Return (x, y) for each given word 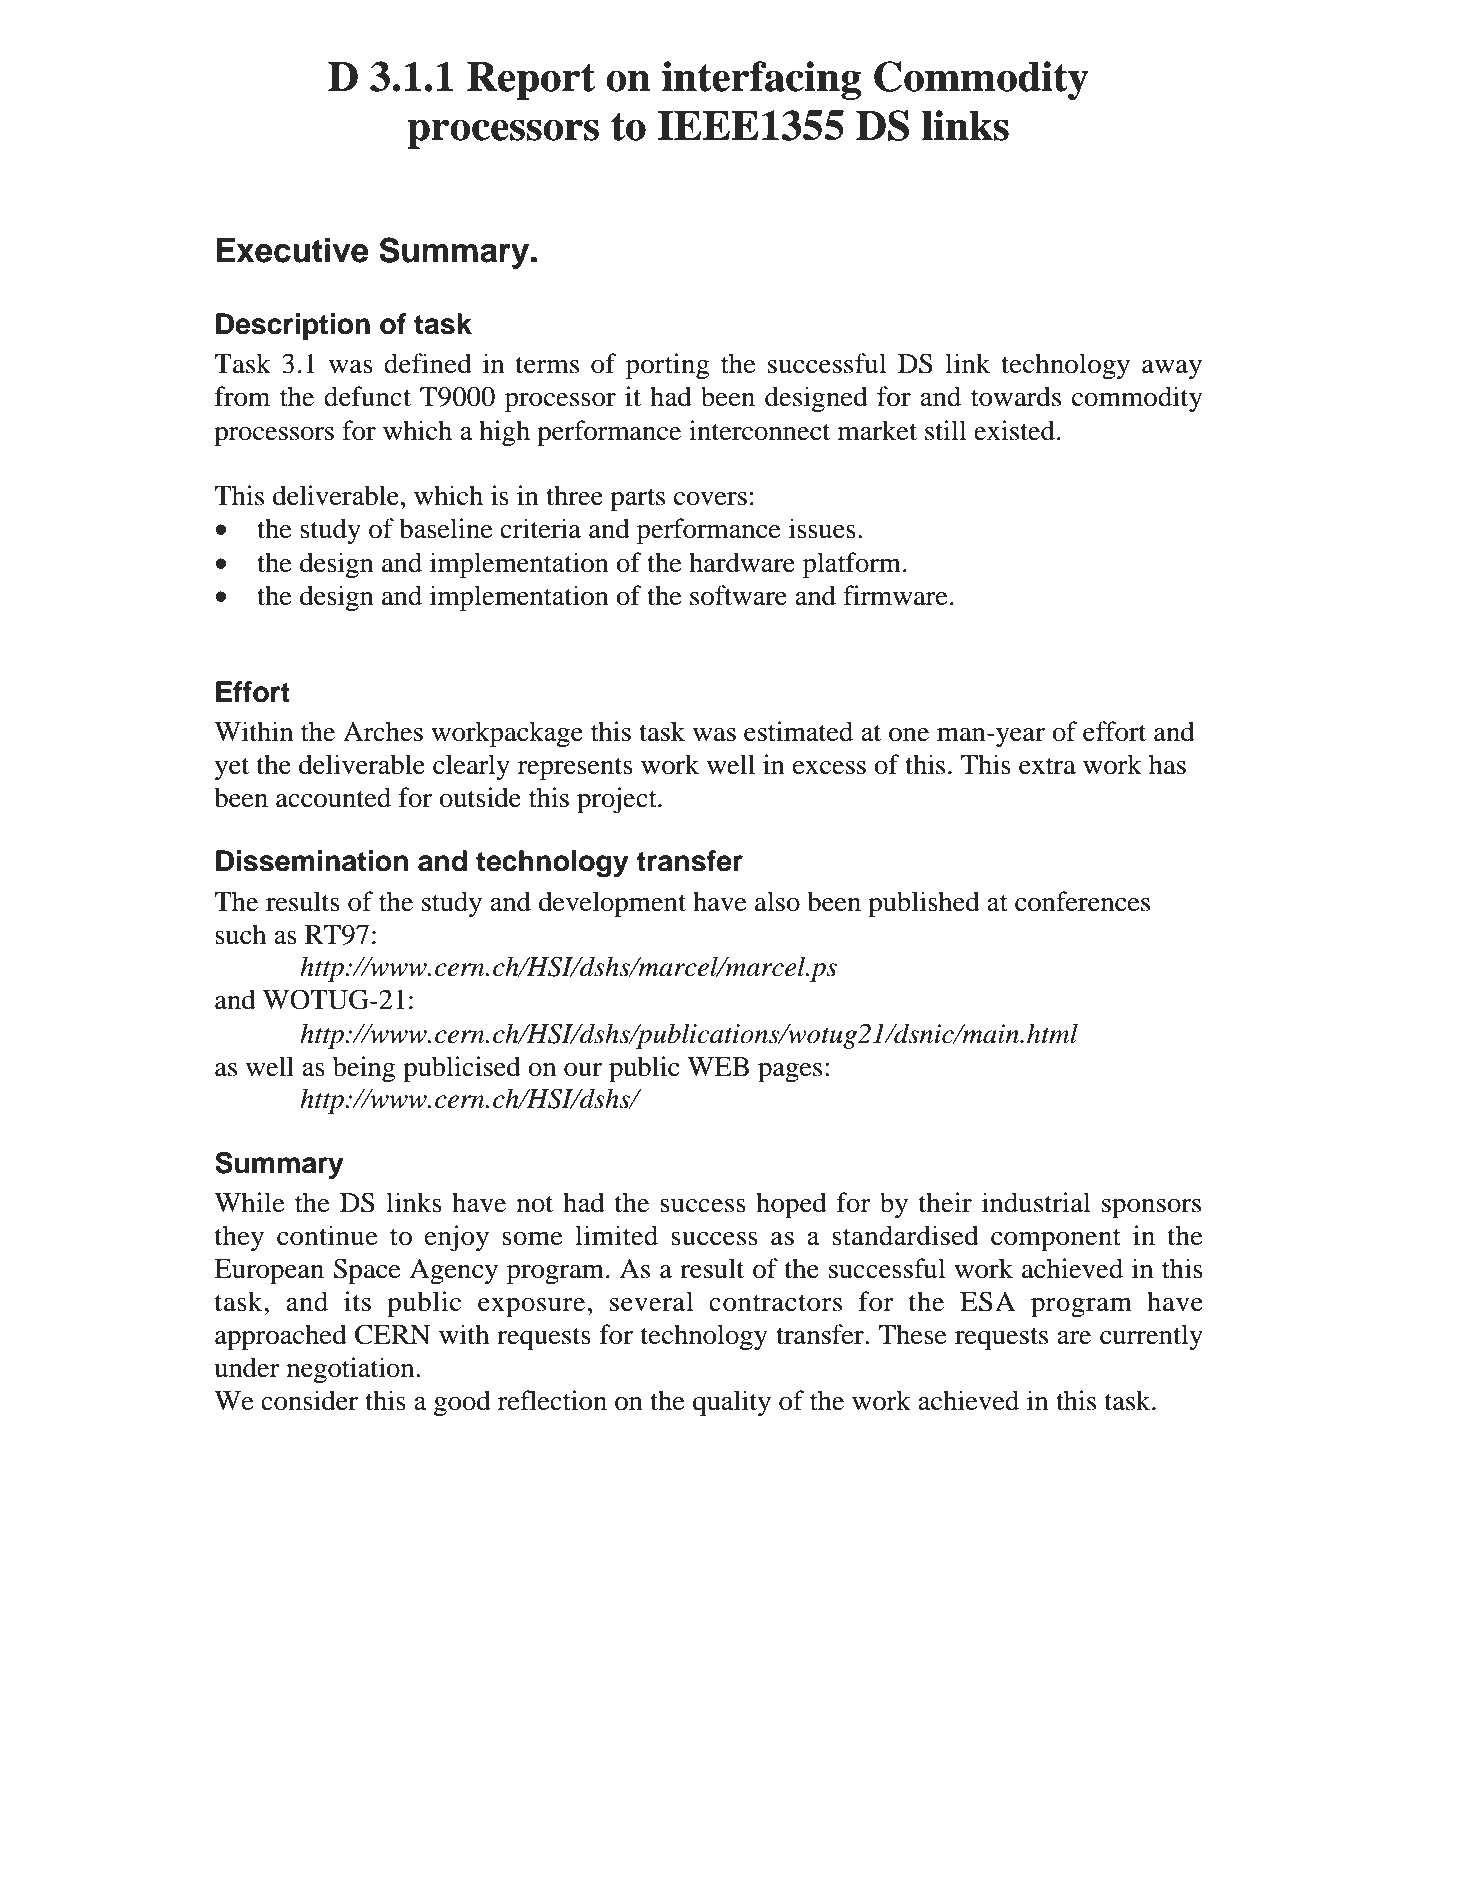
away (1172, 369)
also (777, 901)
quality (732, 1403)
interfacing (761, 80)
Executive (292, 250)
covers (710, 499)
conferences (1082, 901)
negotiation (352, 1370)
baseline (446, 528)
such (240, 934)
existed (1014, 430)
